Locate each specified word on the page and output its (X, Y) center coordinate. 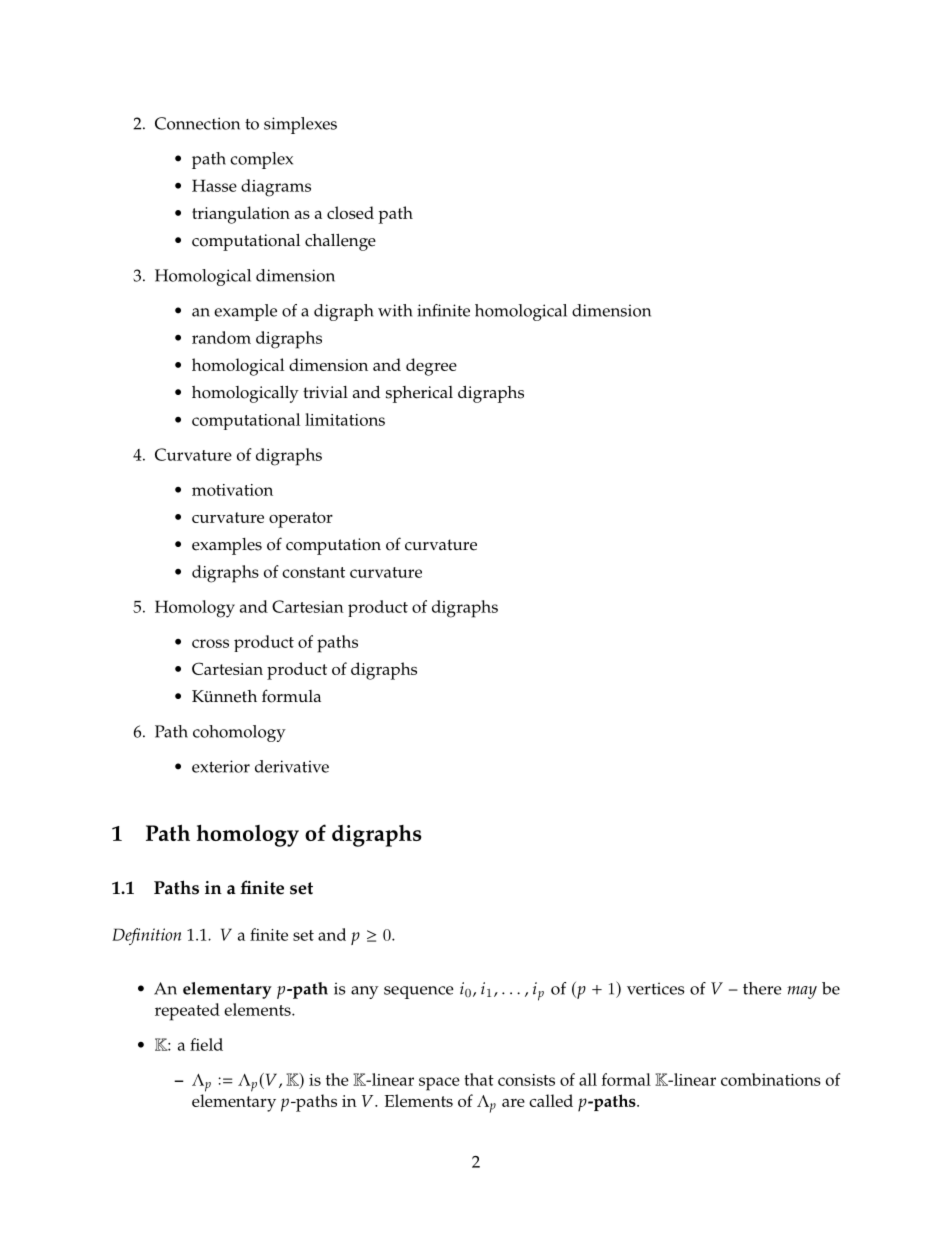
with (395, 310)
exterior (221, 766)
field (206, 1044)
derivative (292, 766)
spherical (419, 394)
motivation (232, 490)
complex (261, 160)
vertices (656, 988)
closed (350, 212)
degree (431, 367)
